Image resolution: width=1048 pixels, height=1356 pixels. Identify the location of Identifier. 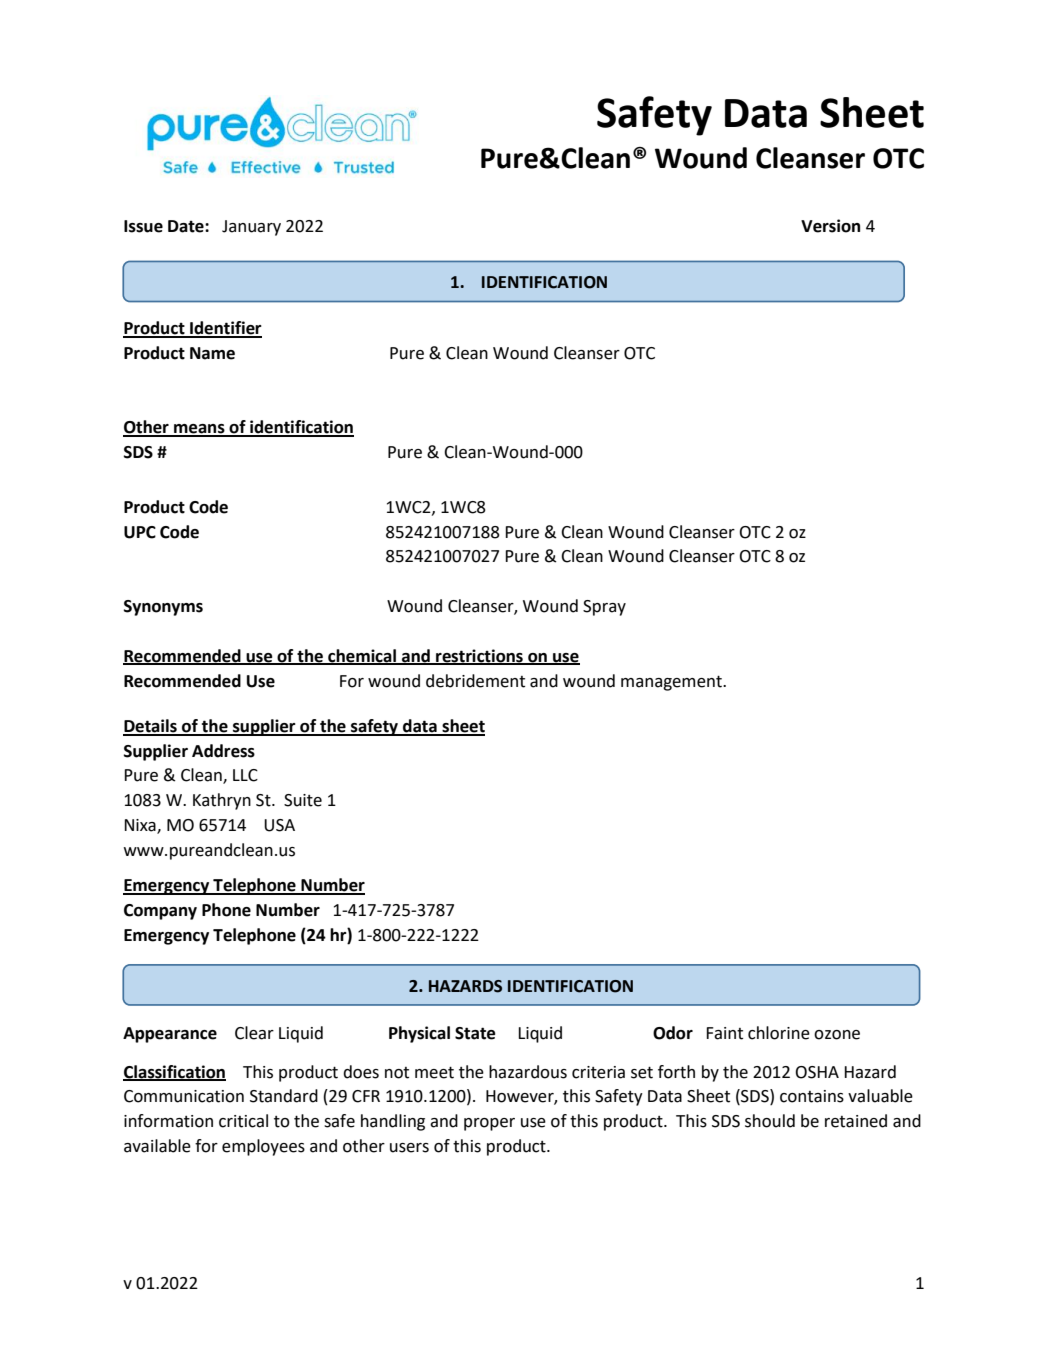
(225, 329).
